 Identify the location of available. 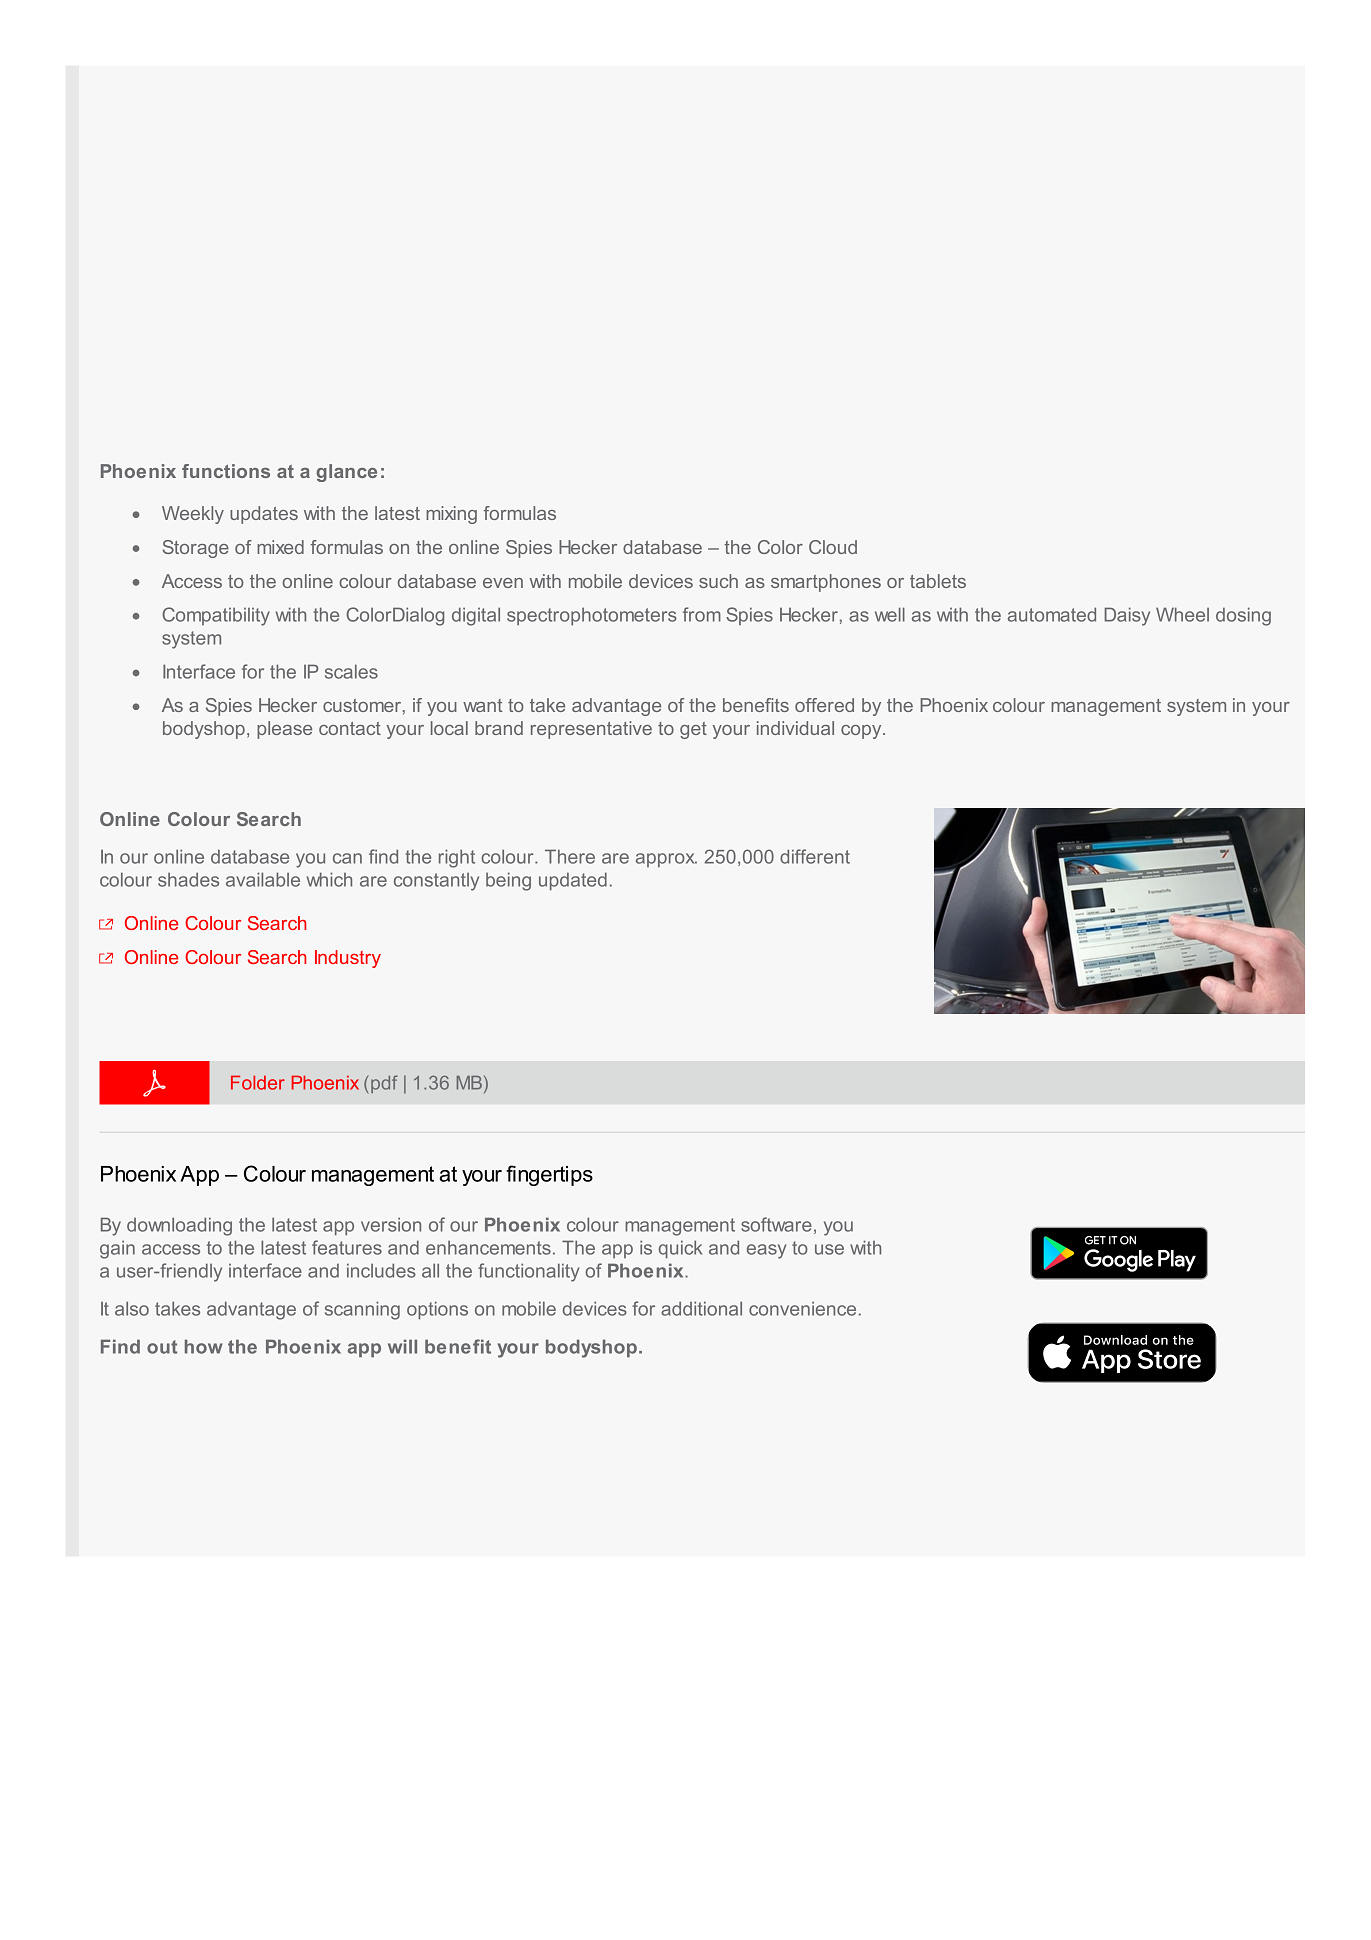
(263, 879).
